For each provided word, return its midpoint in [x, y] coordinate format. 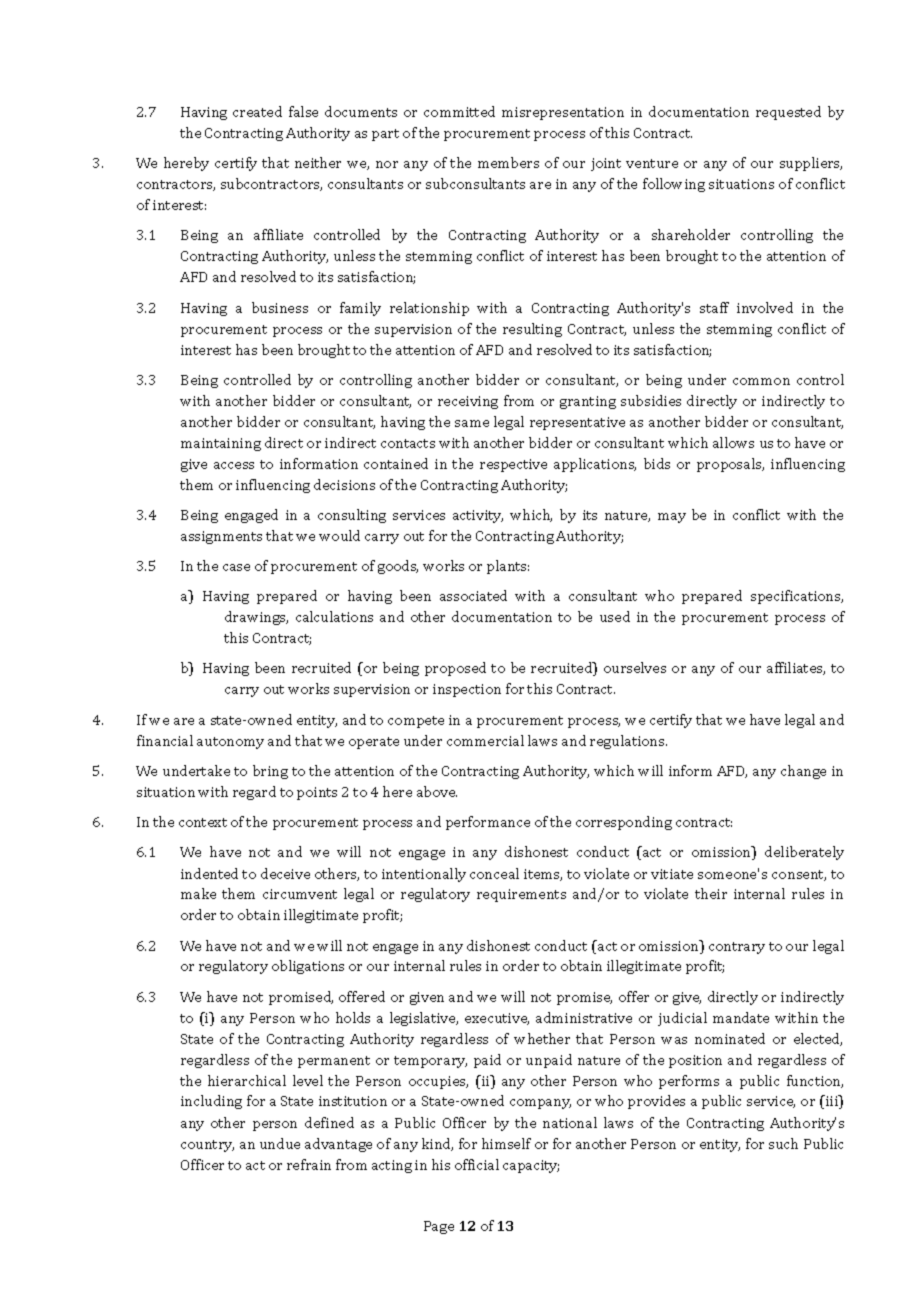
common [761, 381]
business [280, 307]
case [236, 567]
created [257, 111]
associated [473, 595]
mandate [741, 1017]
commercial [485, 740]
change [803, 772]
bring [270, 772]
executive [497, 1019]
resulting [532, 330]
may [672, 518]
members [508, 162]
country [207, 1146]
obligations [308, 967]
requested [788, 113]
